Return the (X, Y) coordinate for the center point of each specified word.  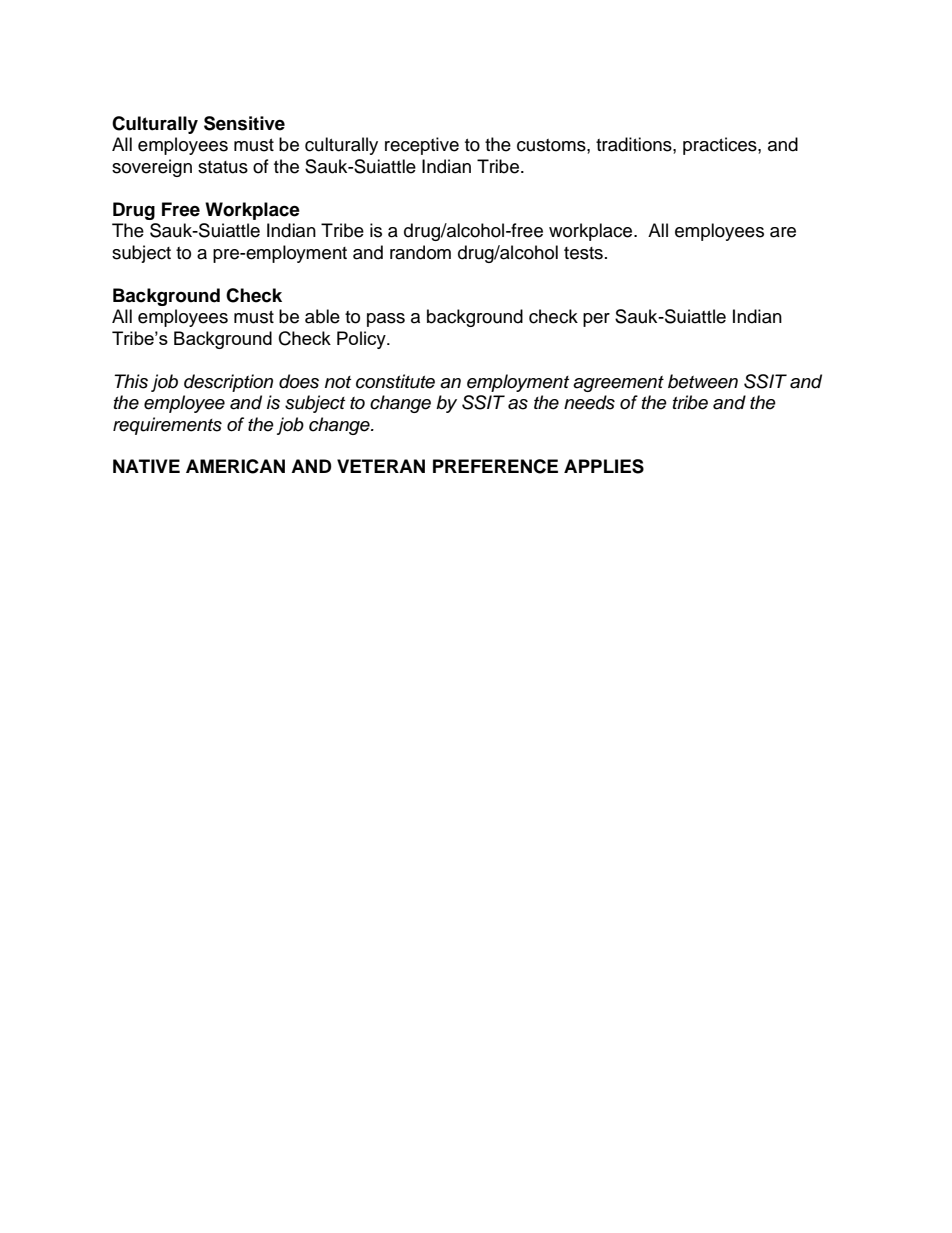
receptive (422, 146)
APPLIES (604, 466)
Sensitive (244, 123)
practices (721, 146)
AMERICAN (235, 466)
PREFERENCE (495, 466)
